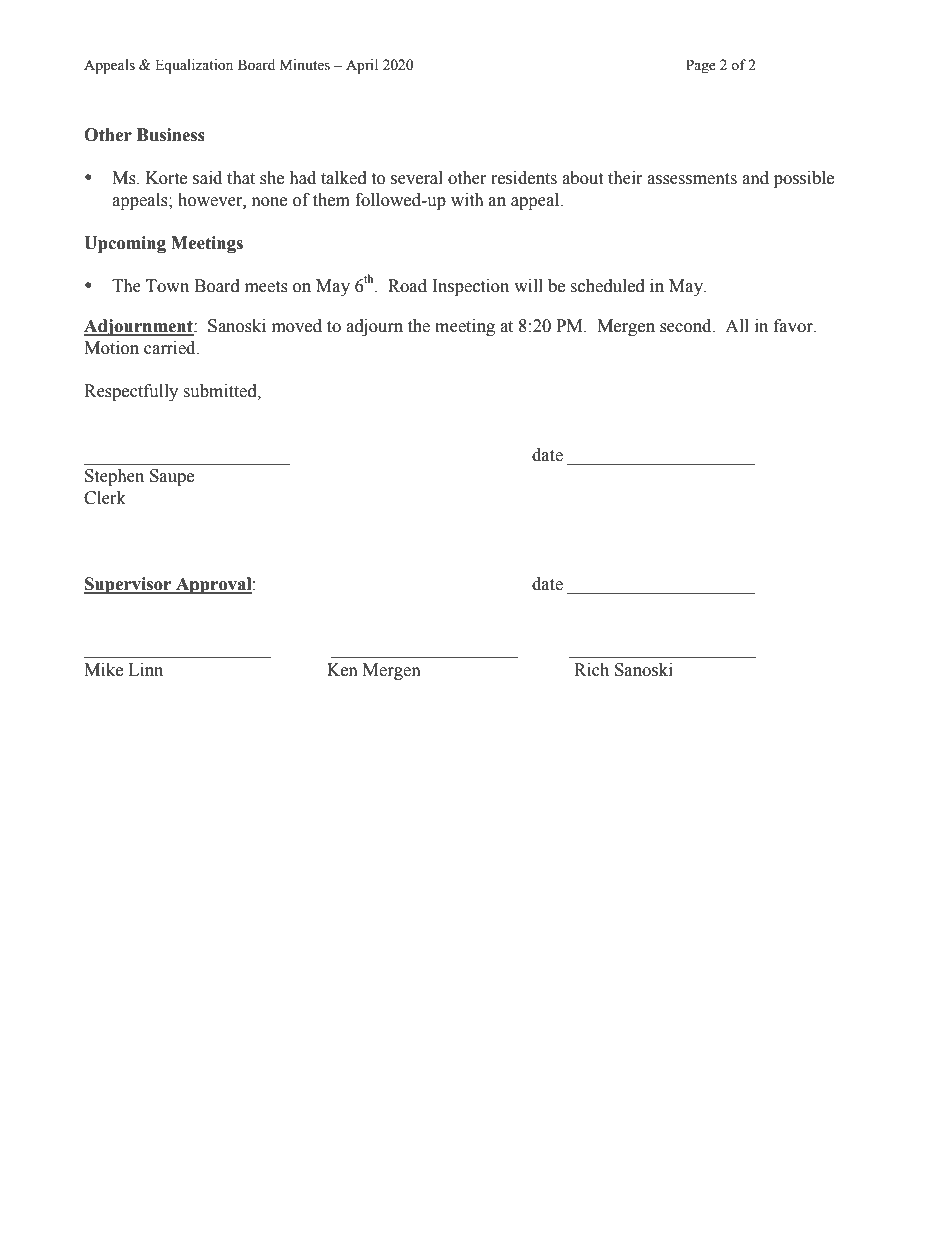  What do you see at coordinates (145, 669) in the image?
I see `Linn` at bounding box center [145, 669].
